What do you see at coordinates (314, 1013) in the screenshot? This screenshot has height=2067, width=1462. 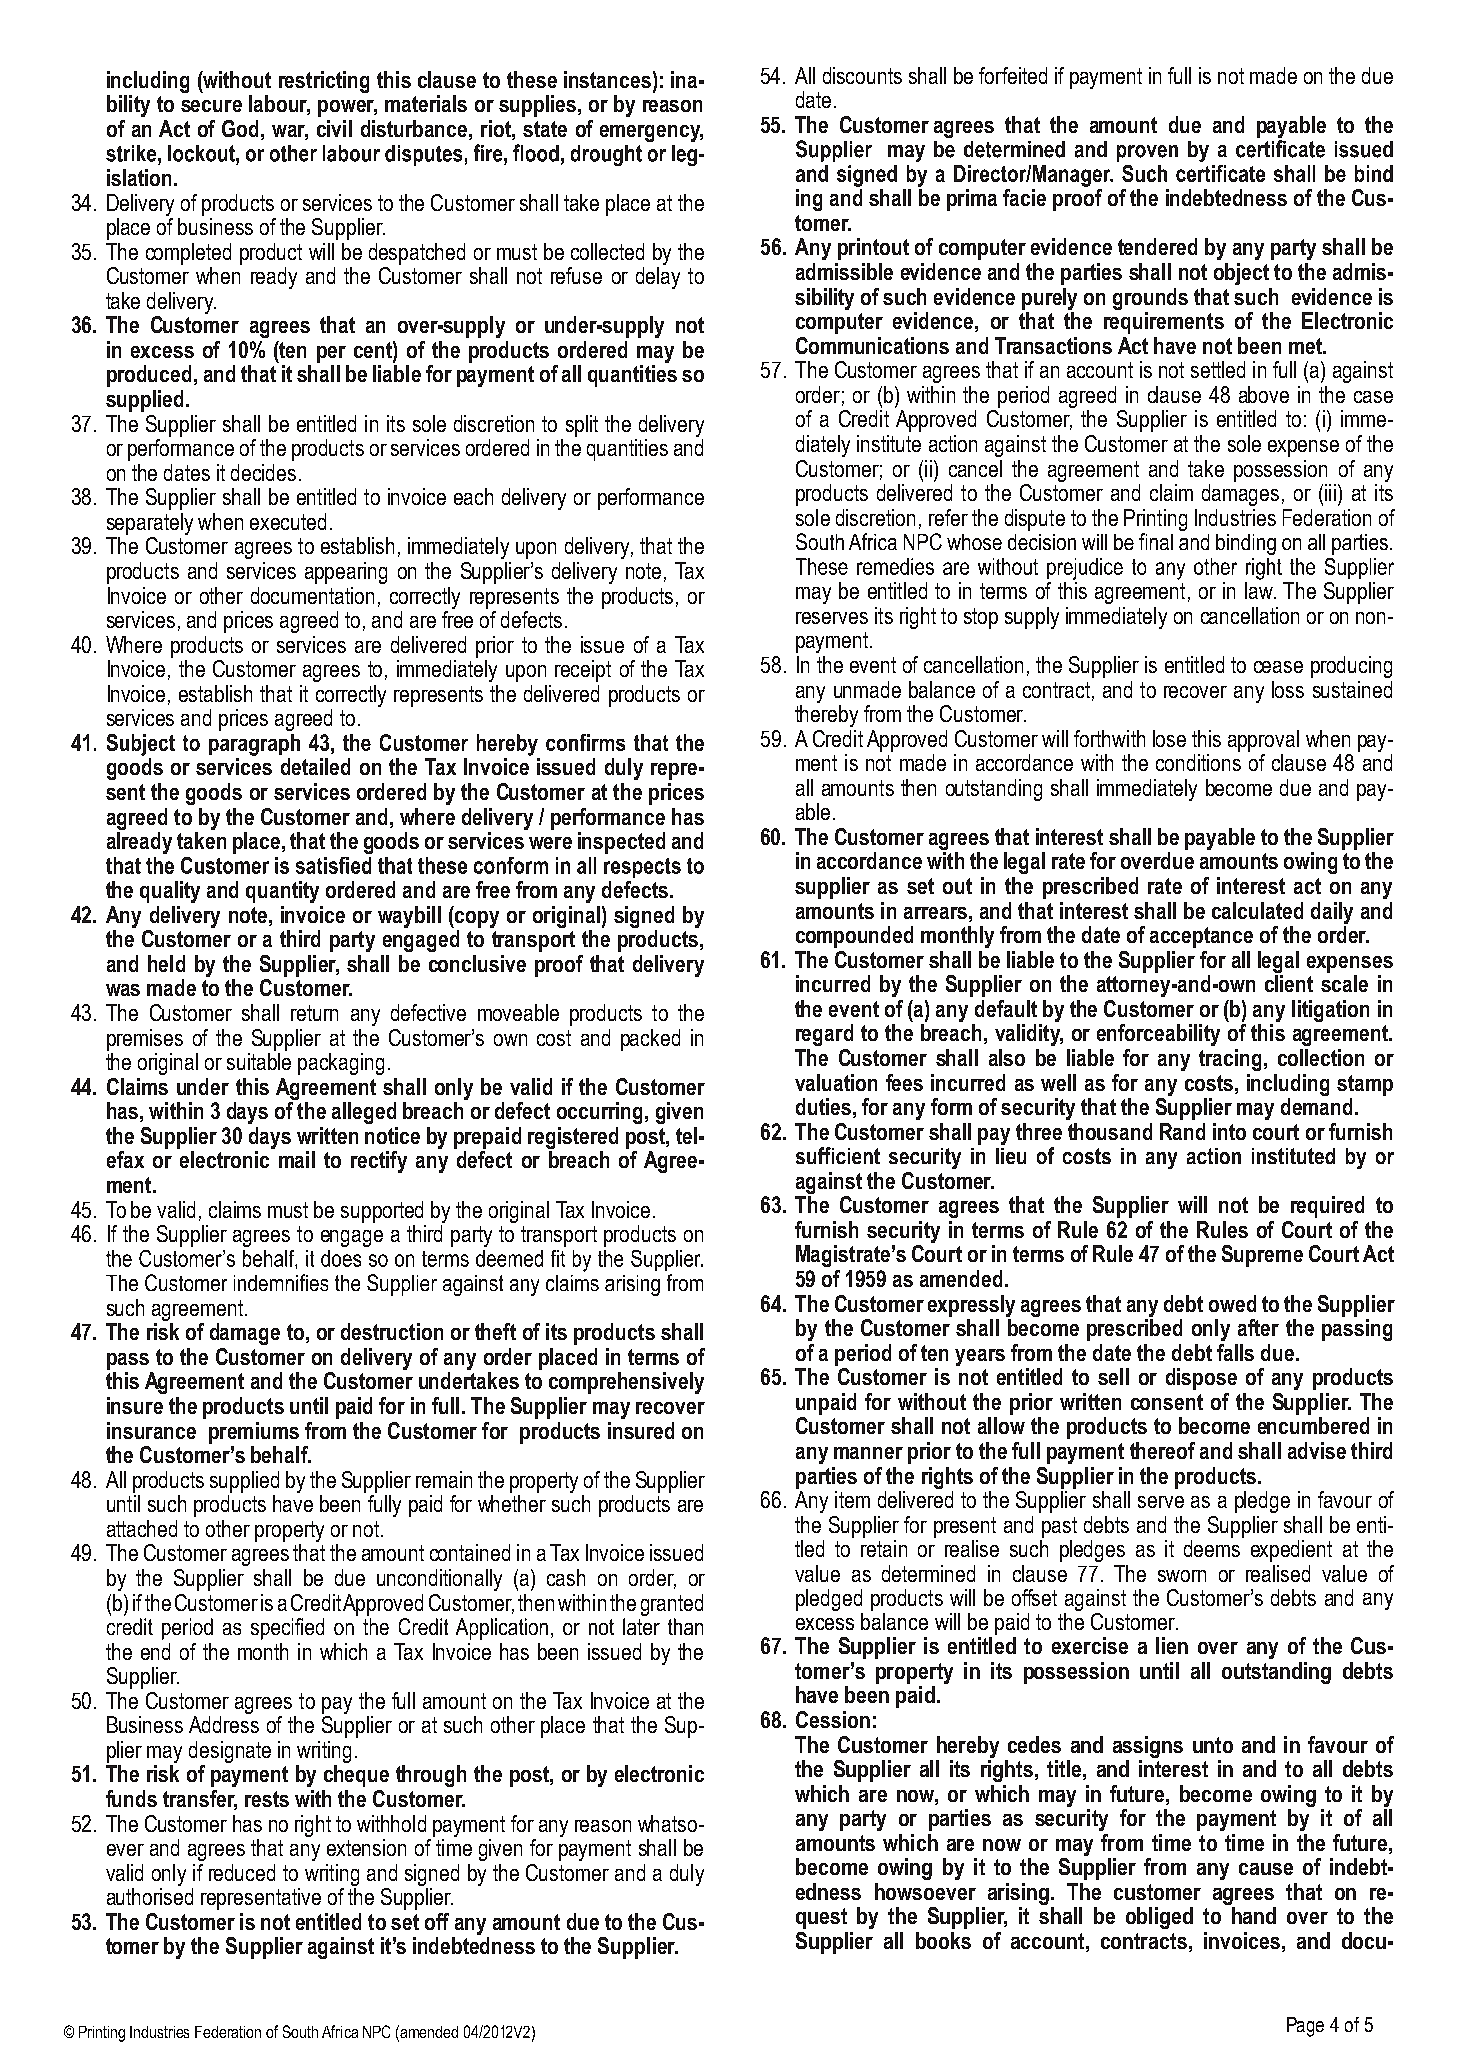 I see `return` at bounding box center [314, 1013].
